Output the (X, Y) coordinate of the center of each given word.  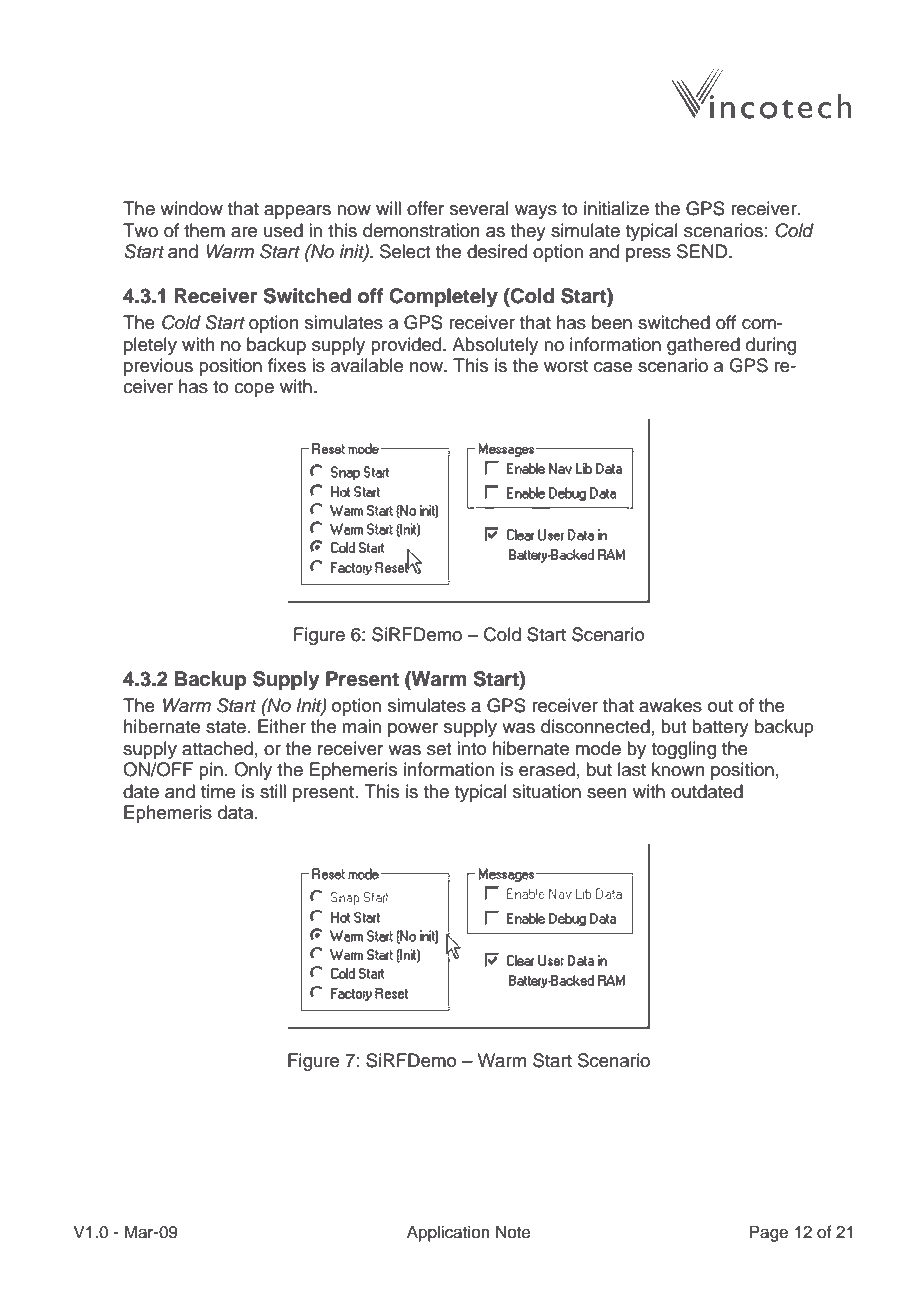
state (226, 727)
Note (513, 1232)
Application (448, 1233)
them (204, 230)
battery (720, 728)
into (471, 748)
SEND (703, 251)
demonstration (421, 230)
